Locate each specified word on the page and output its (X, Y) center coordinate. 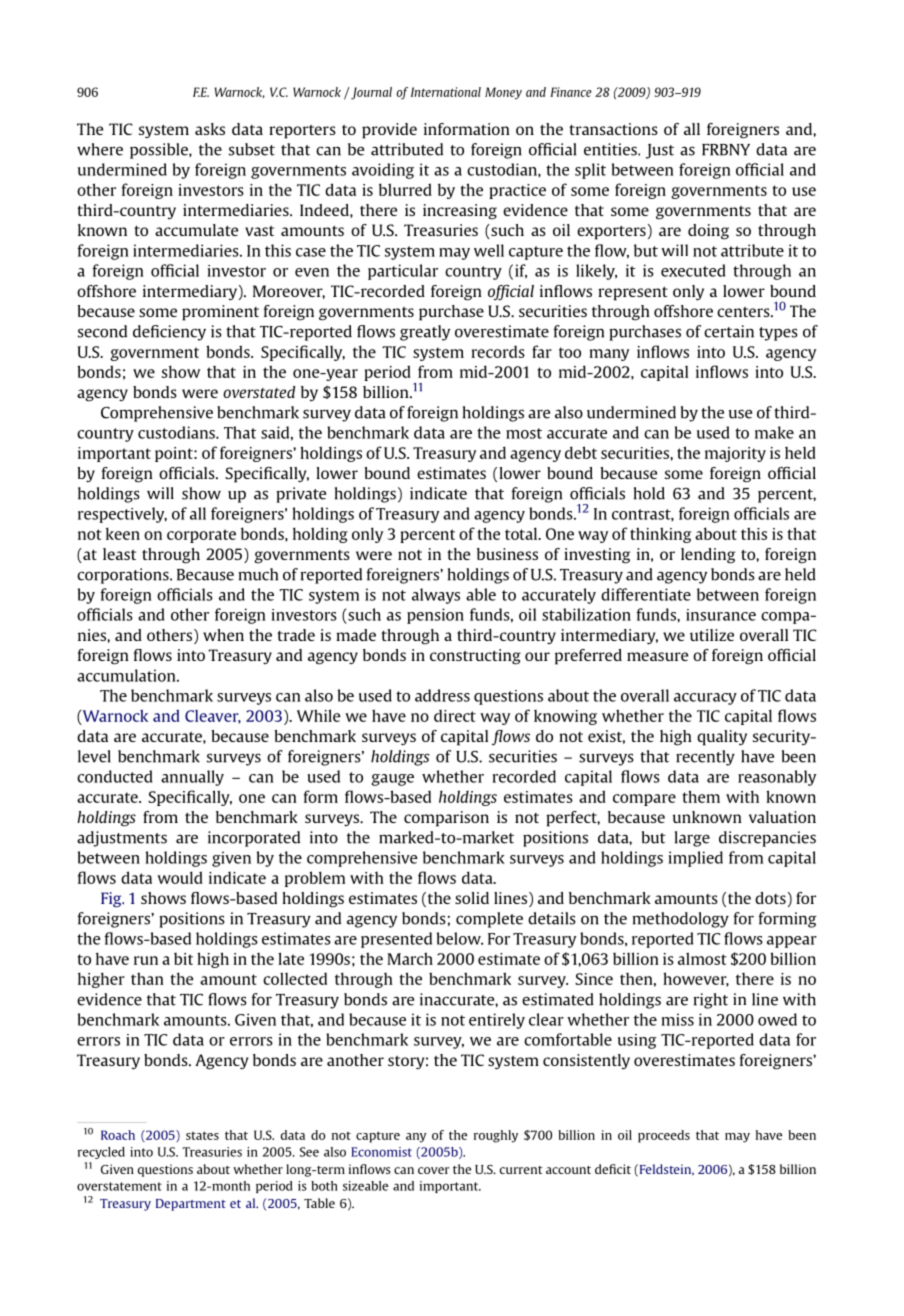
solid (472, 898)
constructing (475, 657)
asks (210, 129)
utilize (712, 635)
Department (191, 1205)
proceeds (664, 1136)
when (223, 635)
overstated (259, 392)
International (446, 92)
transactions (613, 129)
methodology (680, 920)
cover (434, 1170)
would (180, 877)
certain (729, 331)
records (498, 351)
